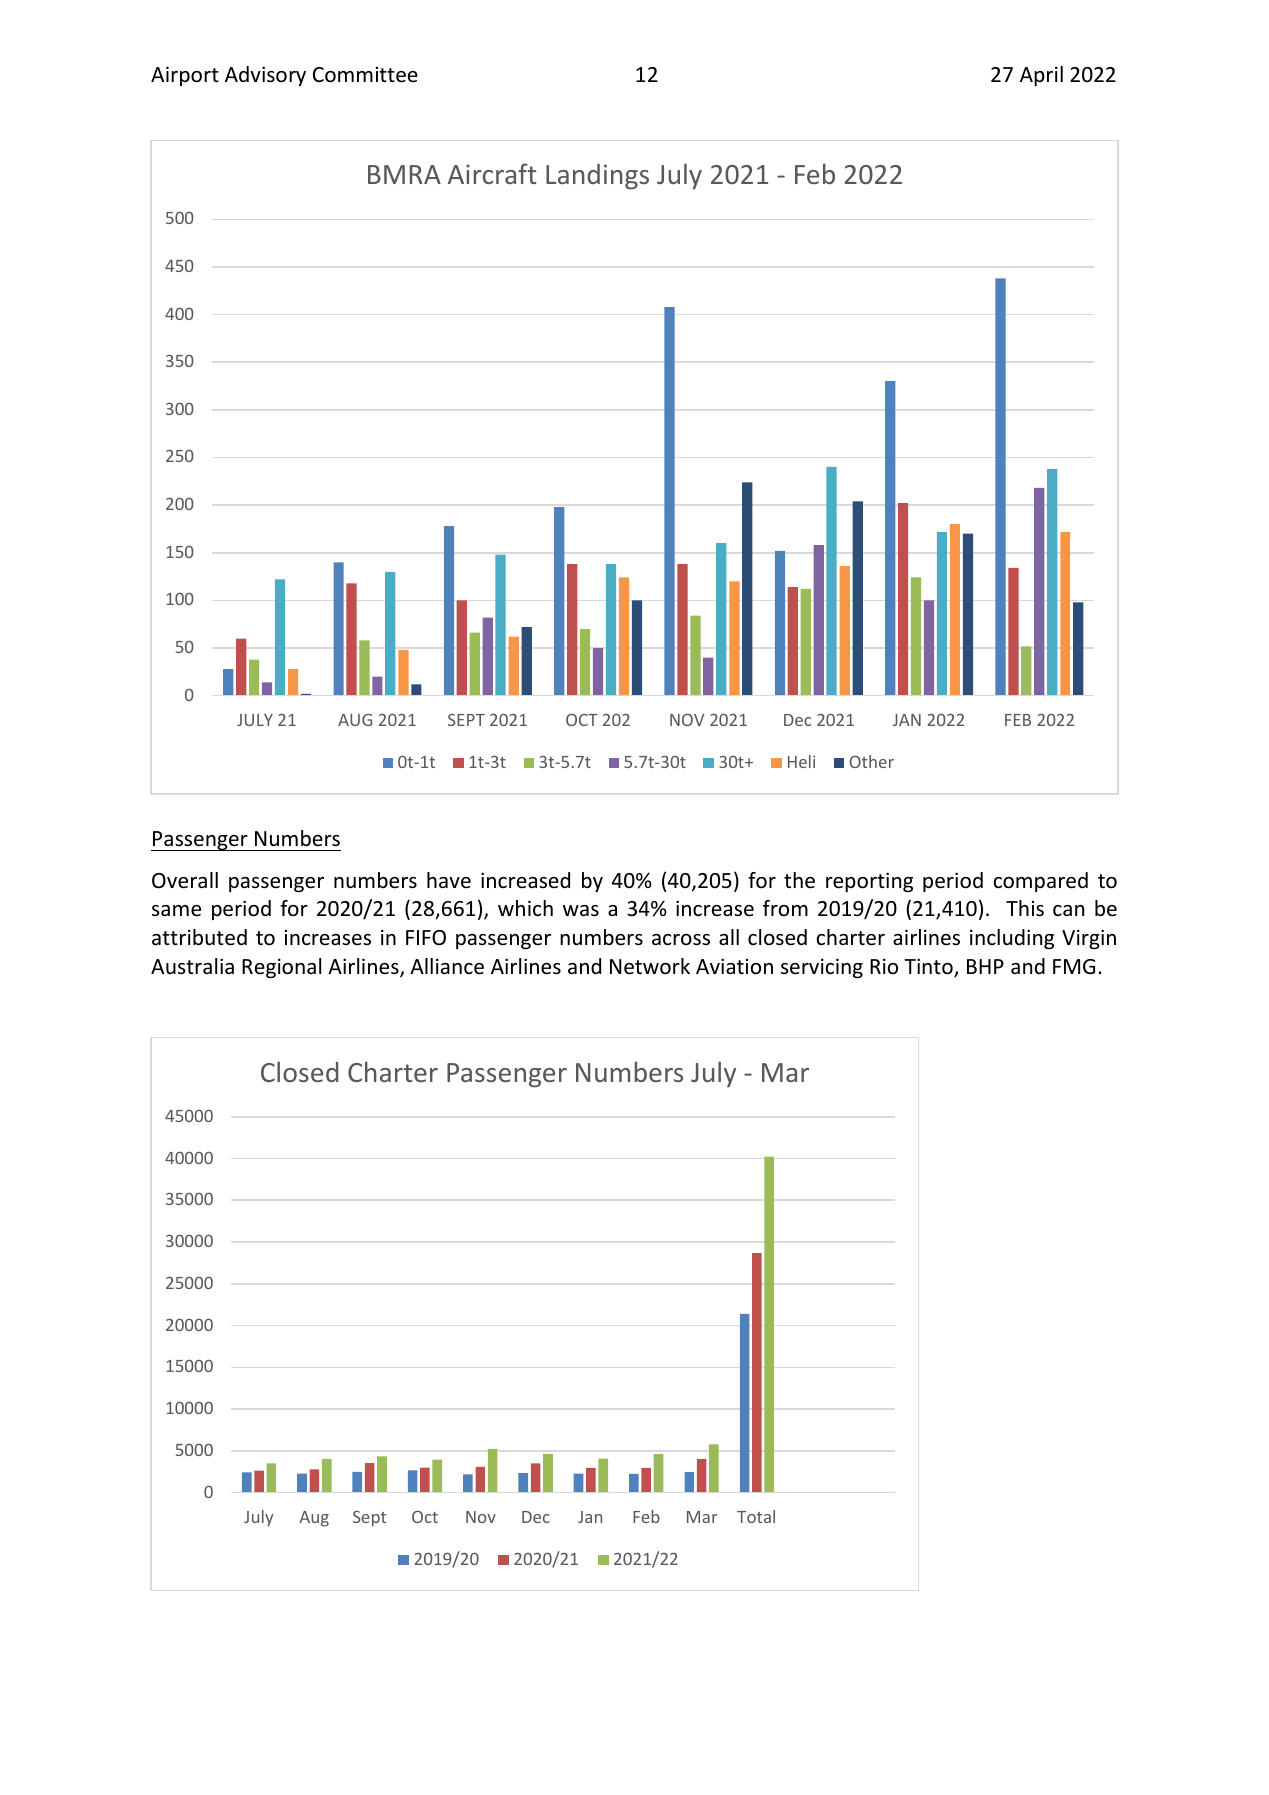  Describe the element at coordinates (756, 1516) in the page. I see `Total` at that location.
